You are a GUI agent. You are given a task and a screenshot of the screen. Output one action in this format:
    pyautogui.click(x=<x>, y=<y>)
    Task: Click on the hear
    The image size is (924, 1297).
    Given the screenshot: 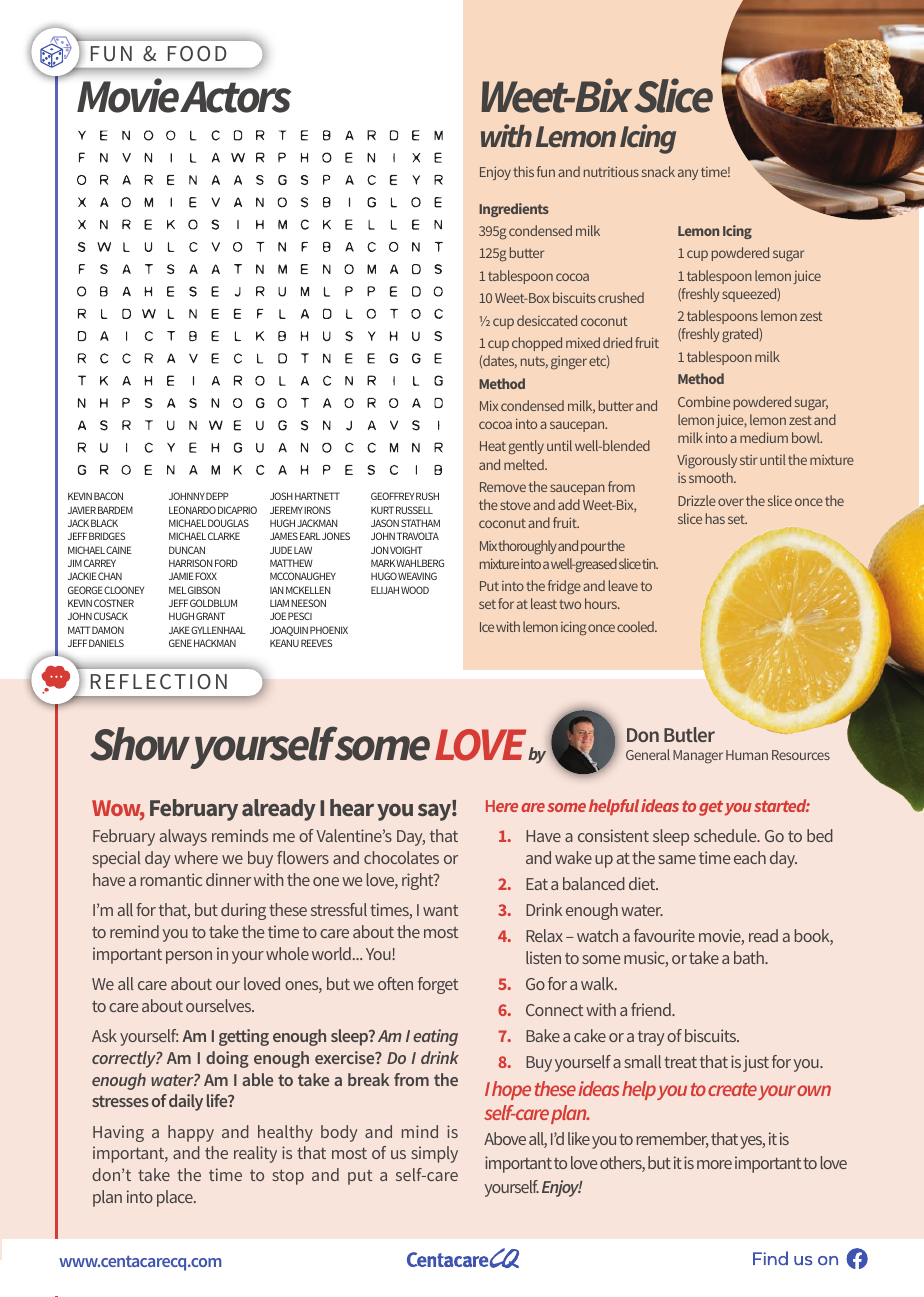 What is the action you would take?
    pyautogui.click(x=352, y=807)
